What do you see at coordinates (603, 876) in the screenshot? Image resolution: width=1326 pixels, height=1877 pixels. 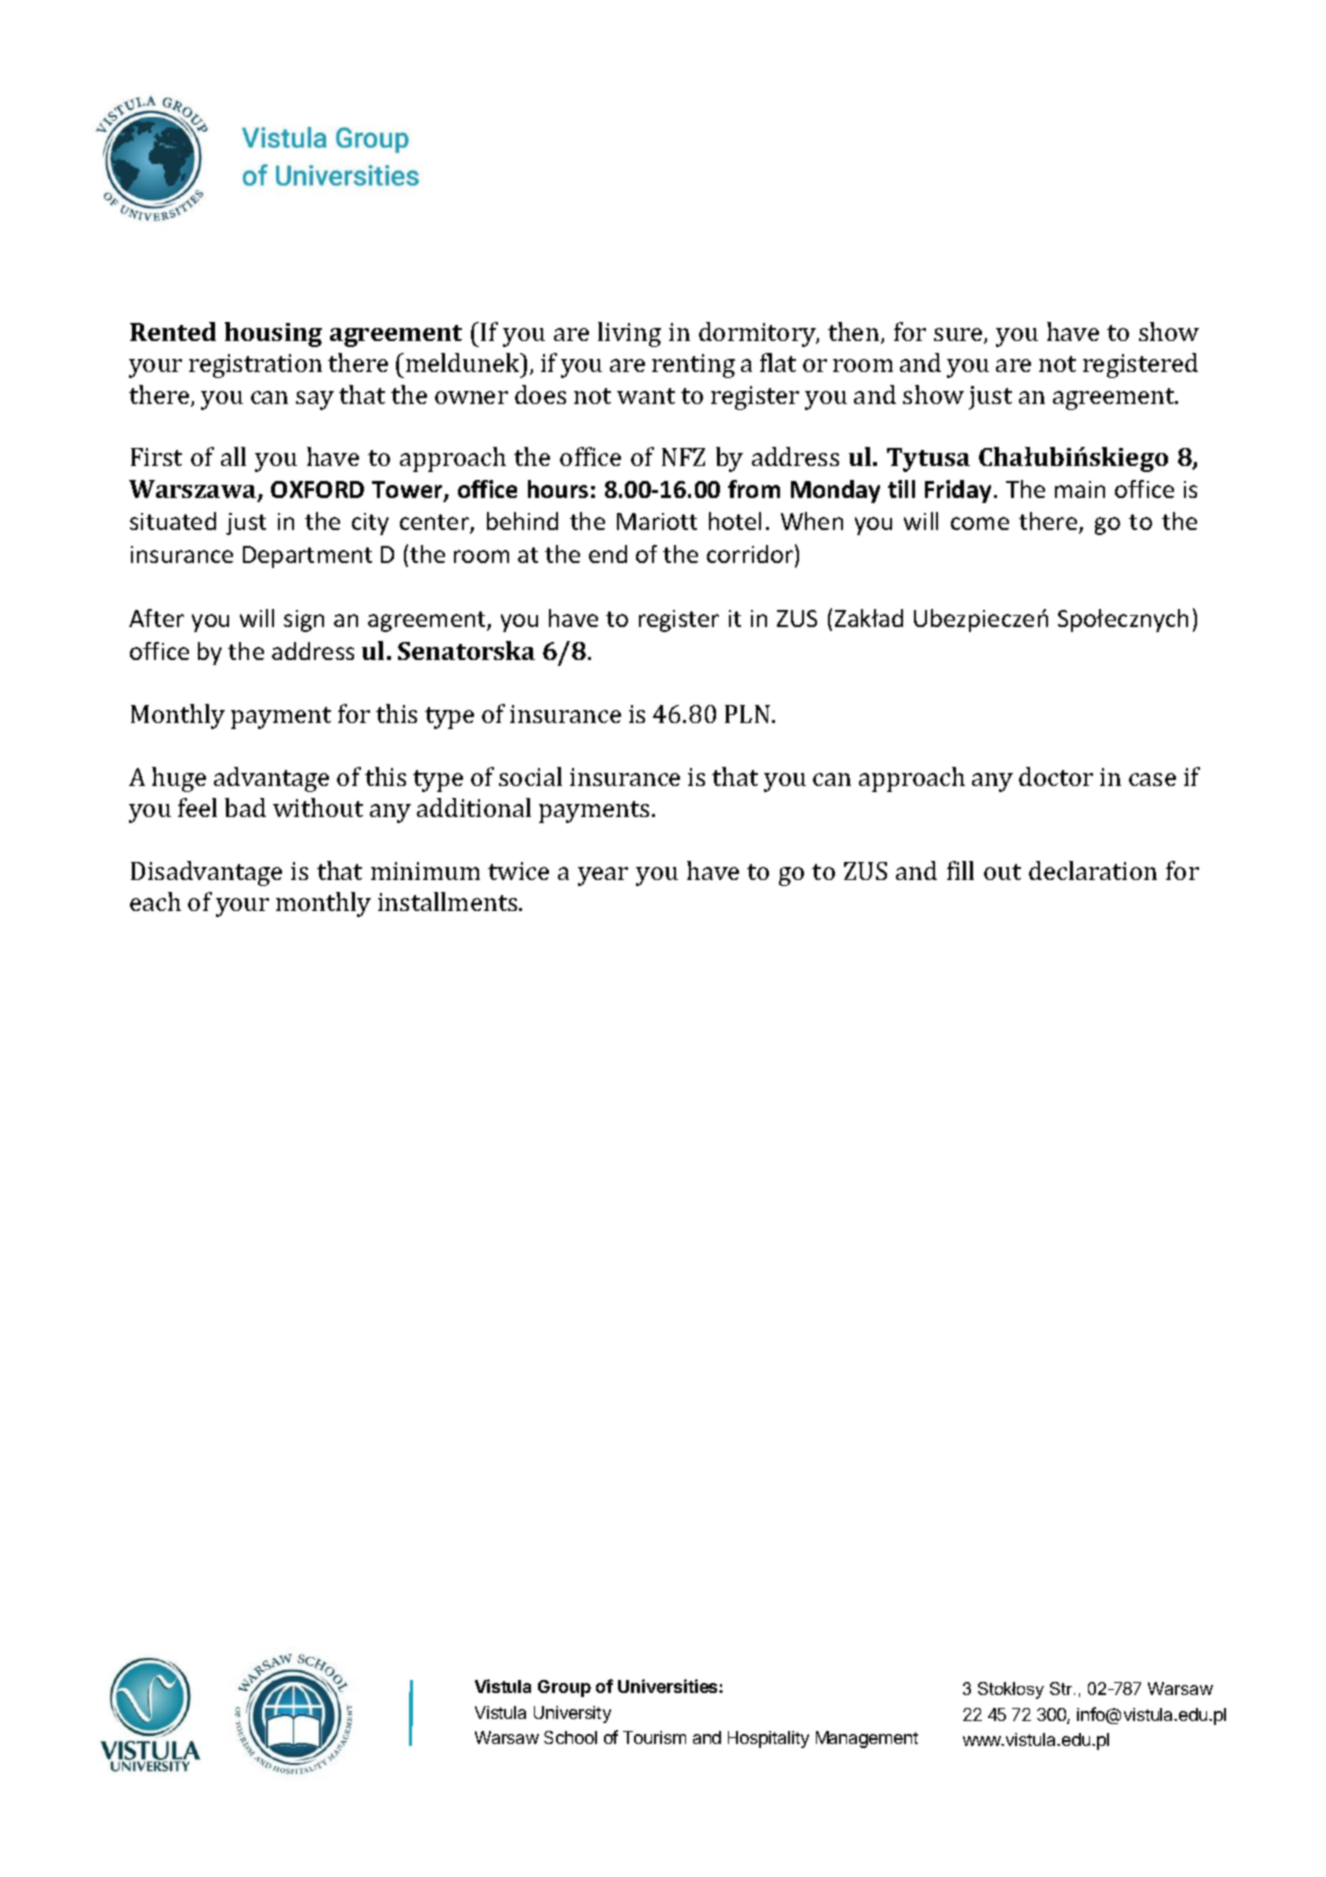 I see `year` at bounding box center [603, 876].
